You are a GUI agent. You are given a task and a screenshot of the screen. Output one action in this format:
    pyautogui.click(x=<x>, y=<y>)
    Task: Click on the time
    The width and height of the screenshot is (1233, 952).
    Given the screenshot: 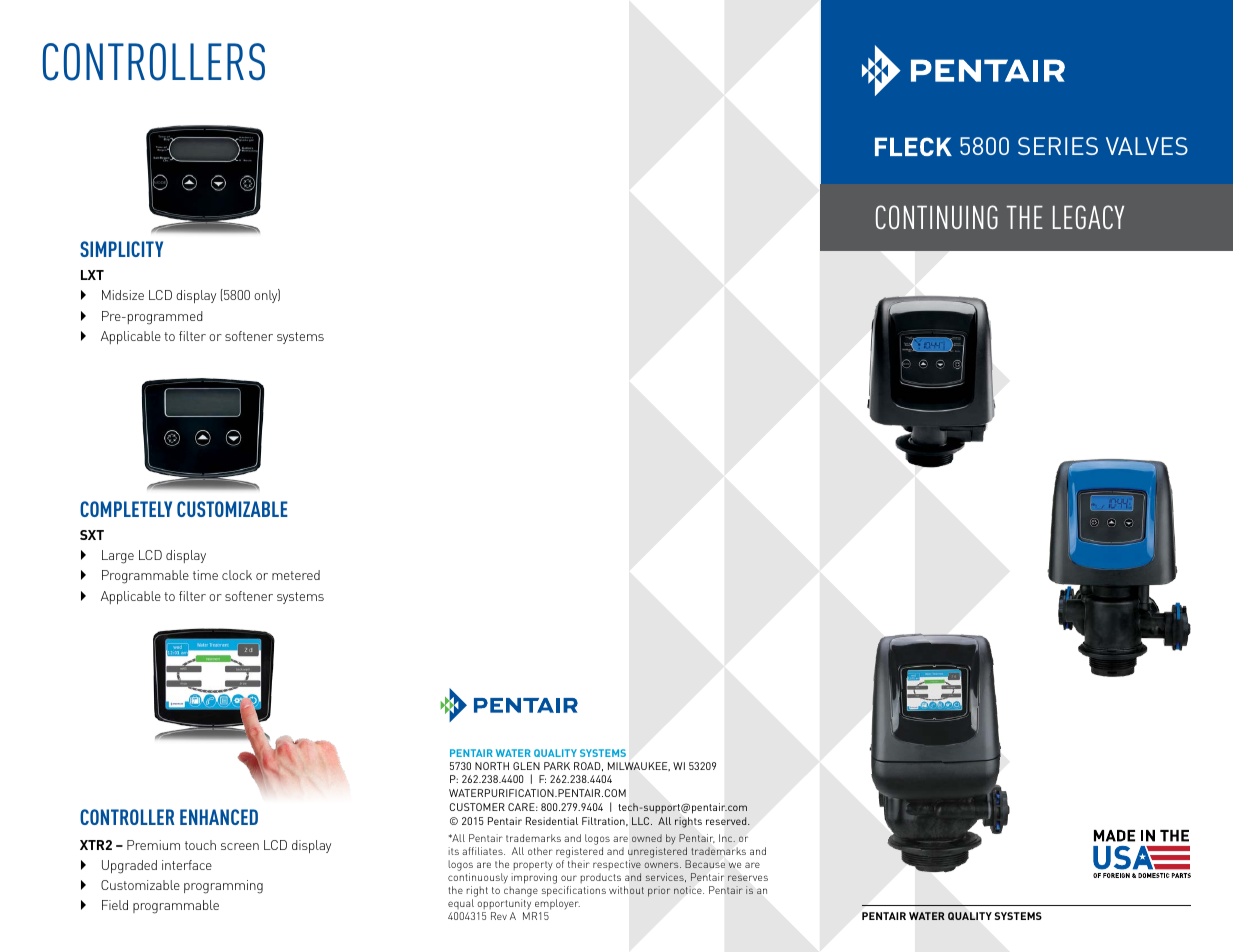 What is the action you would take?
    pyautogui.click(x=205, y=575)
